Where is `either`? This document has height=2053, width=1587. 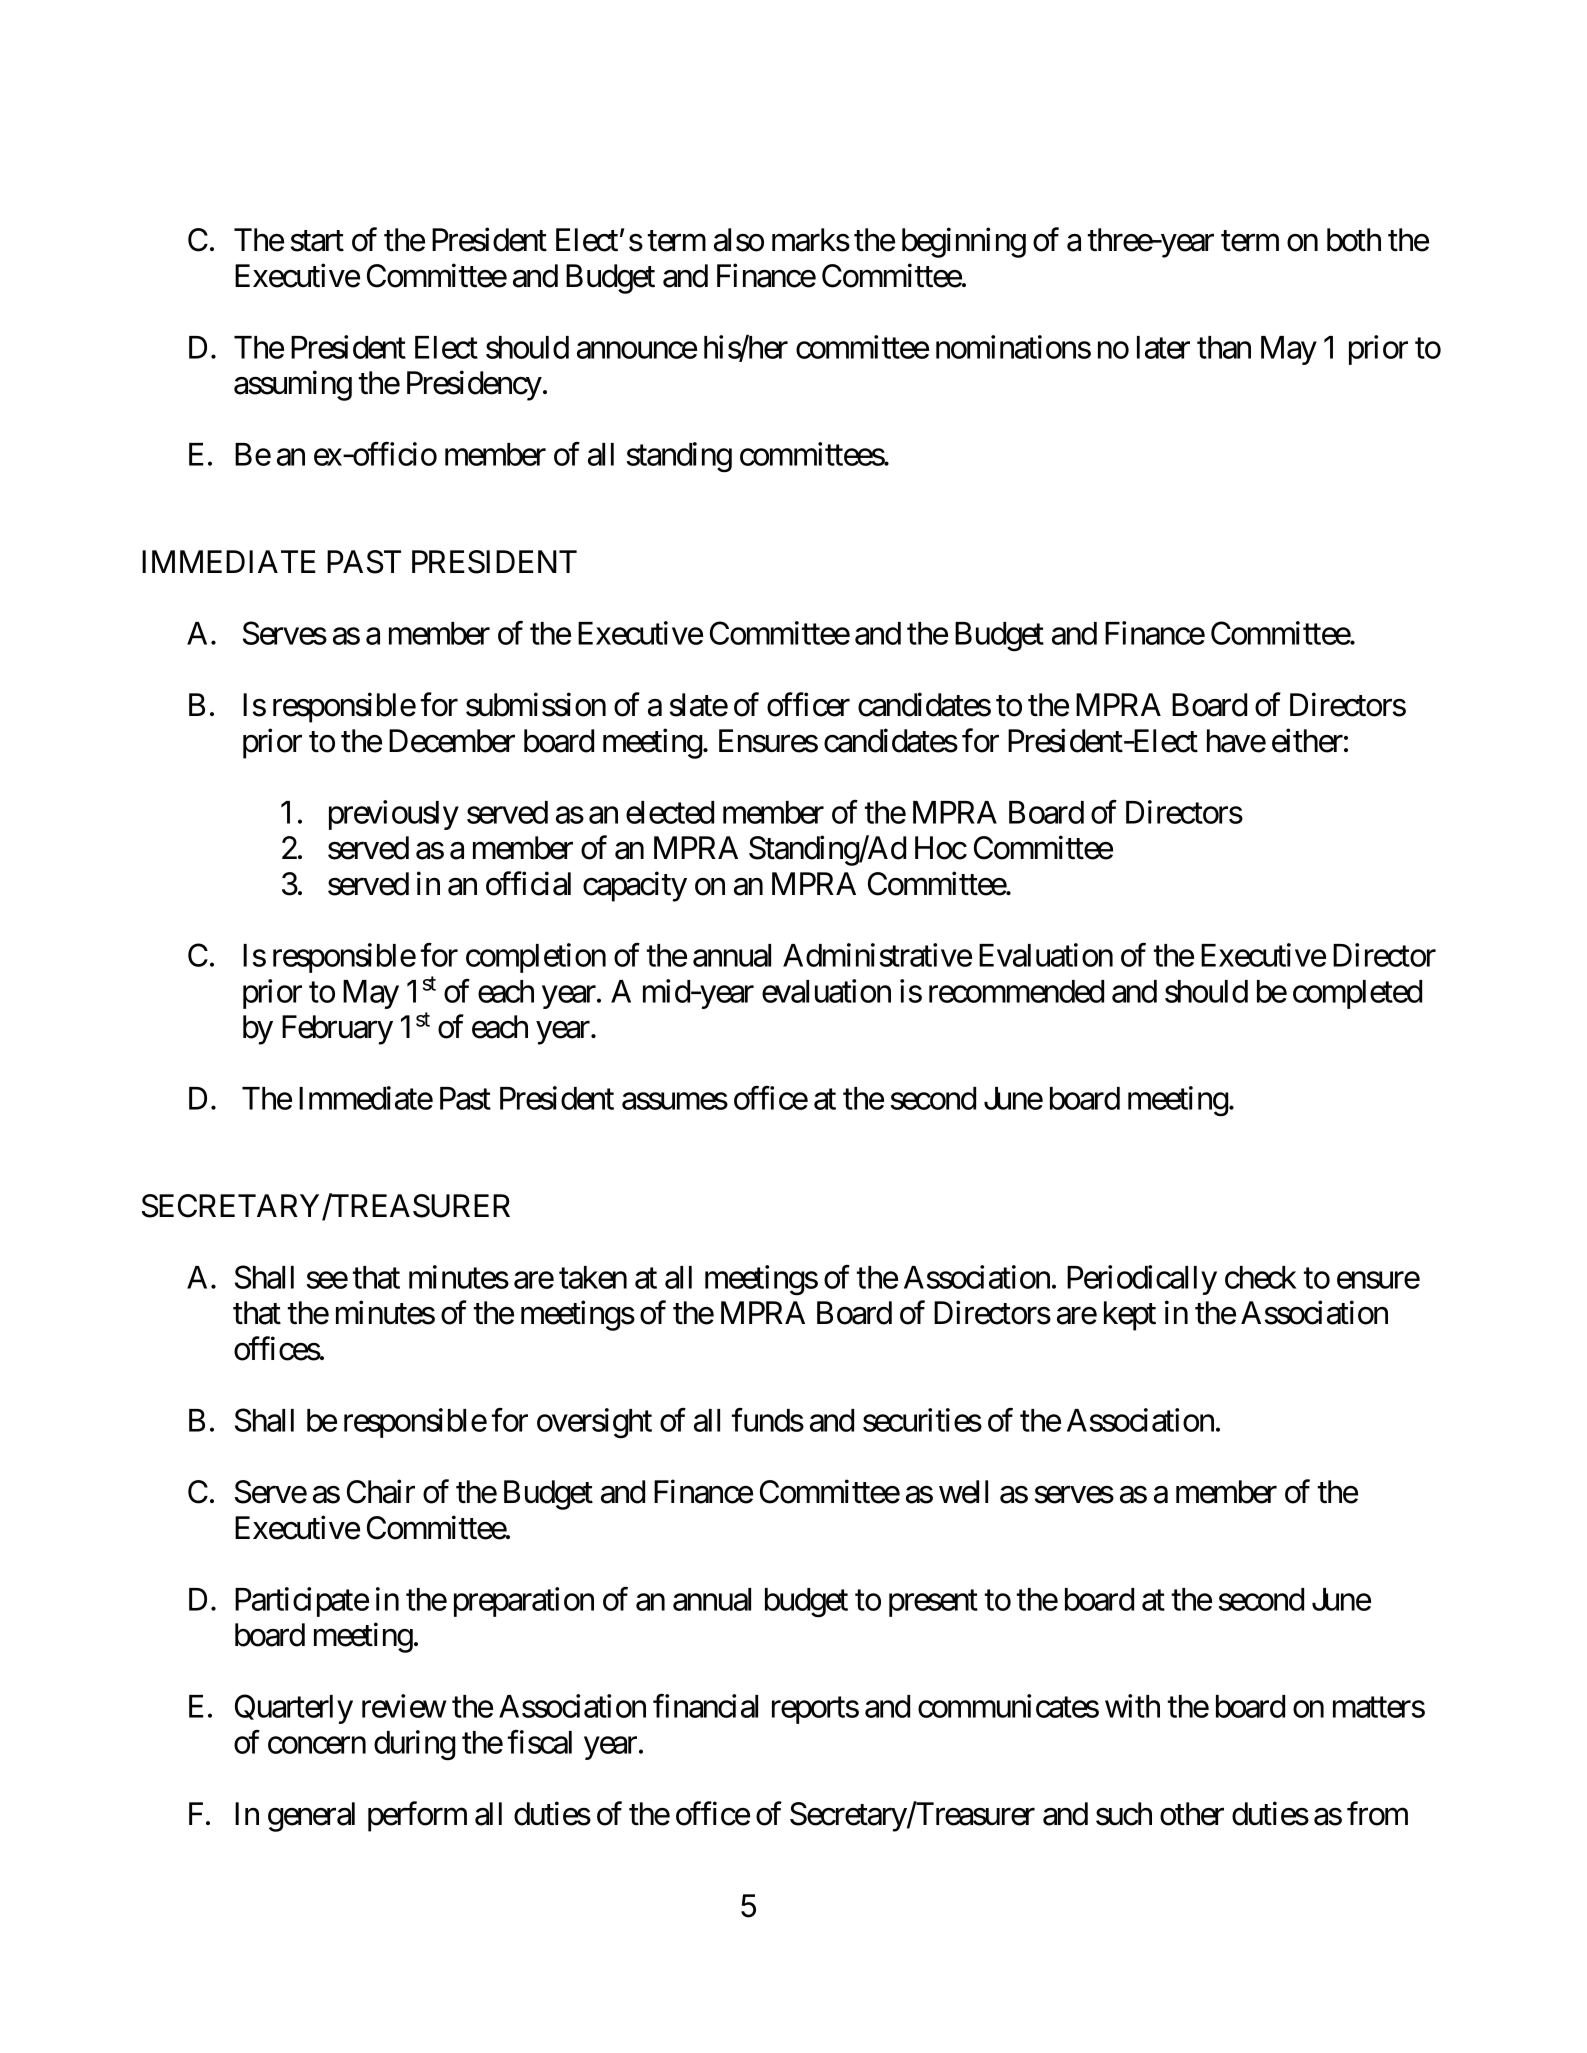
either is located at coordinates (1307, 740).
